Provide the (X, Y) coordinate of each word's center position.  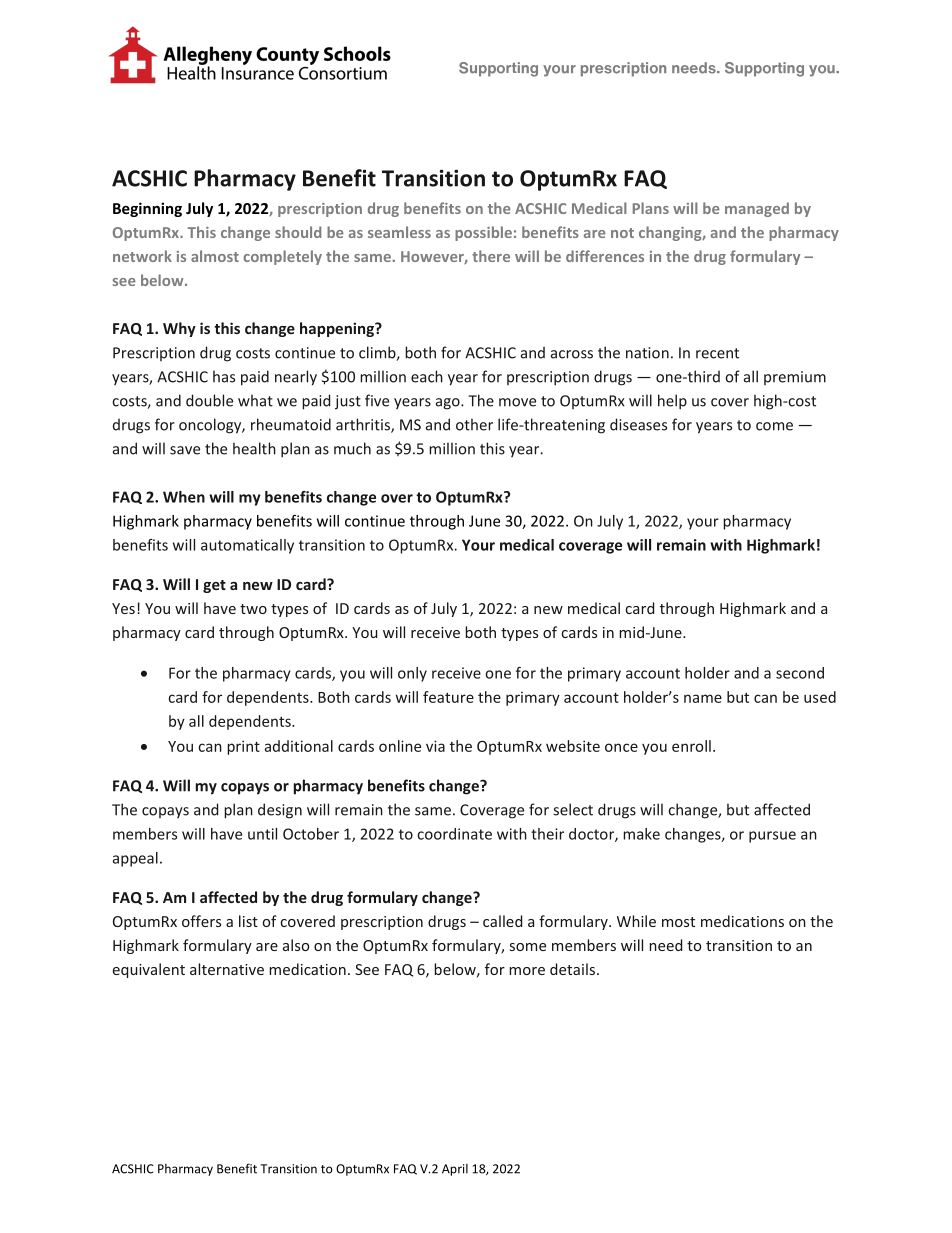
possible (483, 233)
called (502, 921)
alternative (227, 969)
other (474, 424)
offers (201, 921)
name (703, 698)
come (774, 426)
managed (757, 209)
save (185, 450)
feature (448, 697)
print (243, 747)
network (142, 256)
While (636, 921)
